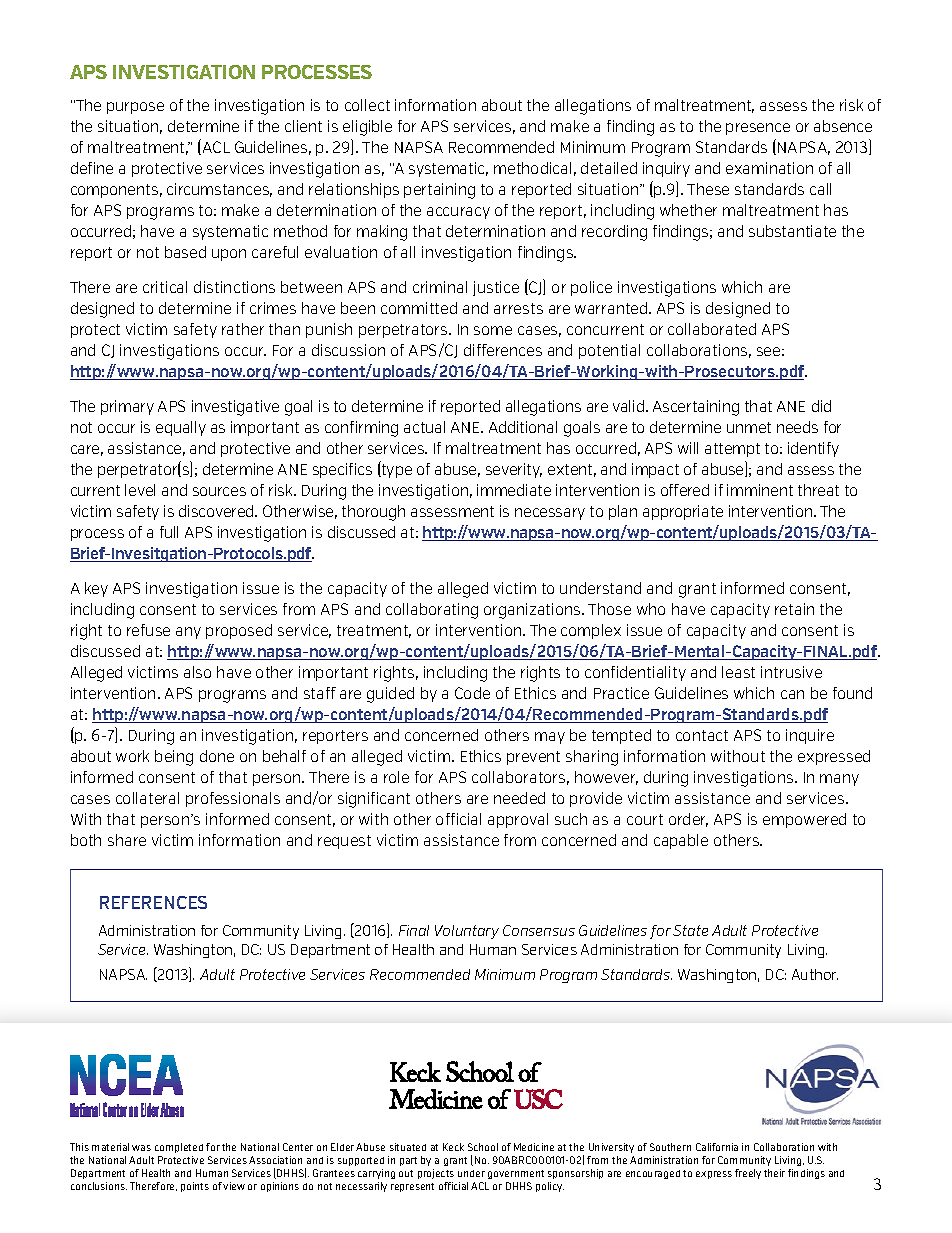 Image resolution: width=952 pixels, height=1233 pixels. Describe the element at coordinates (439, 191) in the document. I see `pertaining` at that location.
